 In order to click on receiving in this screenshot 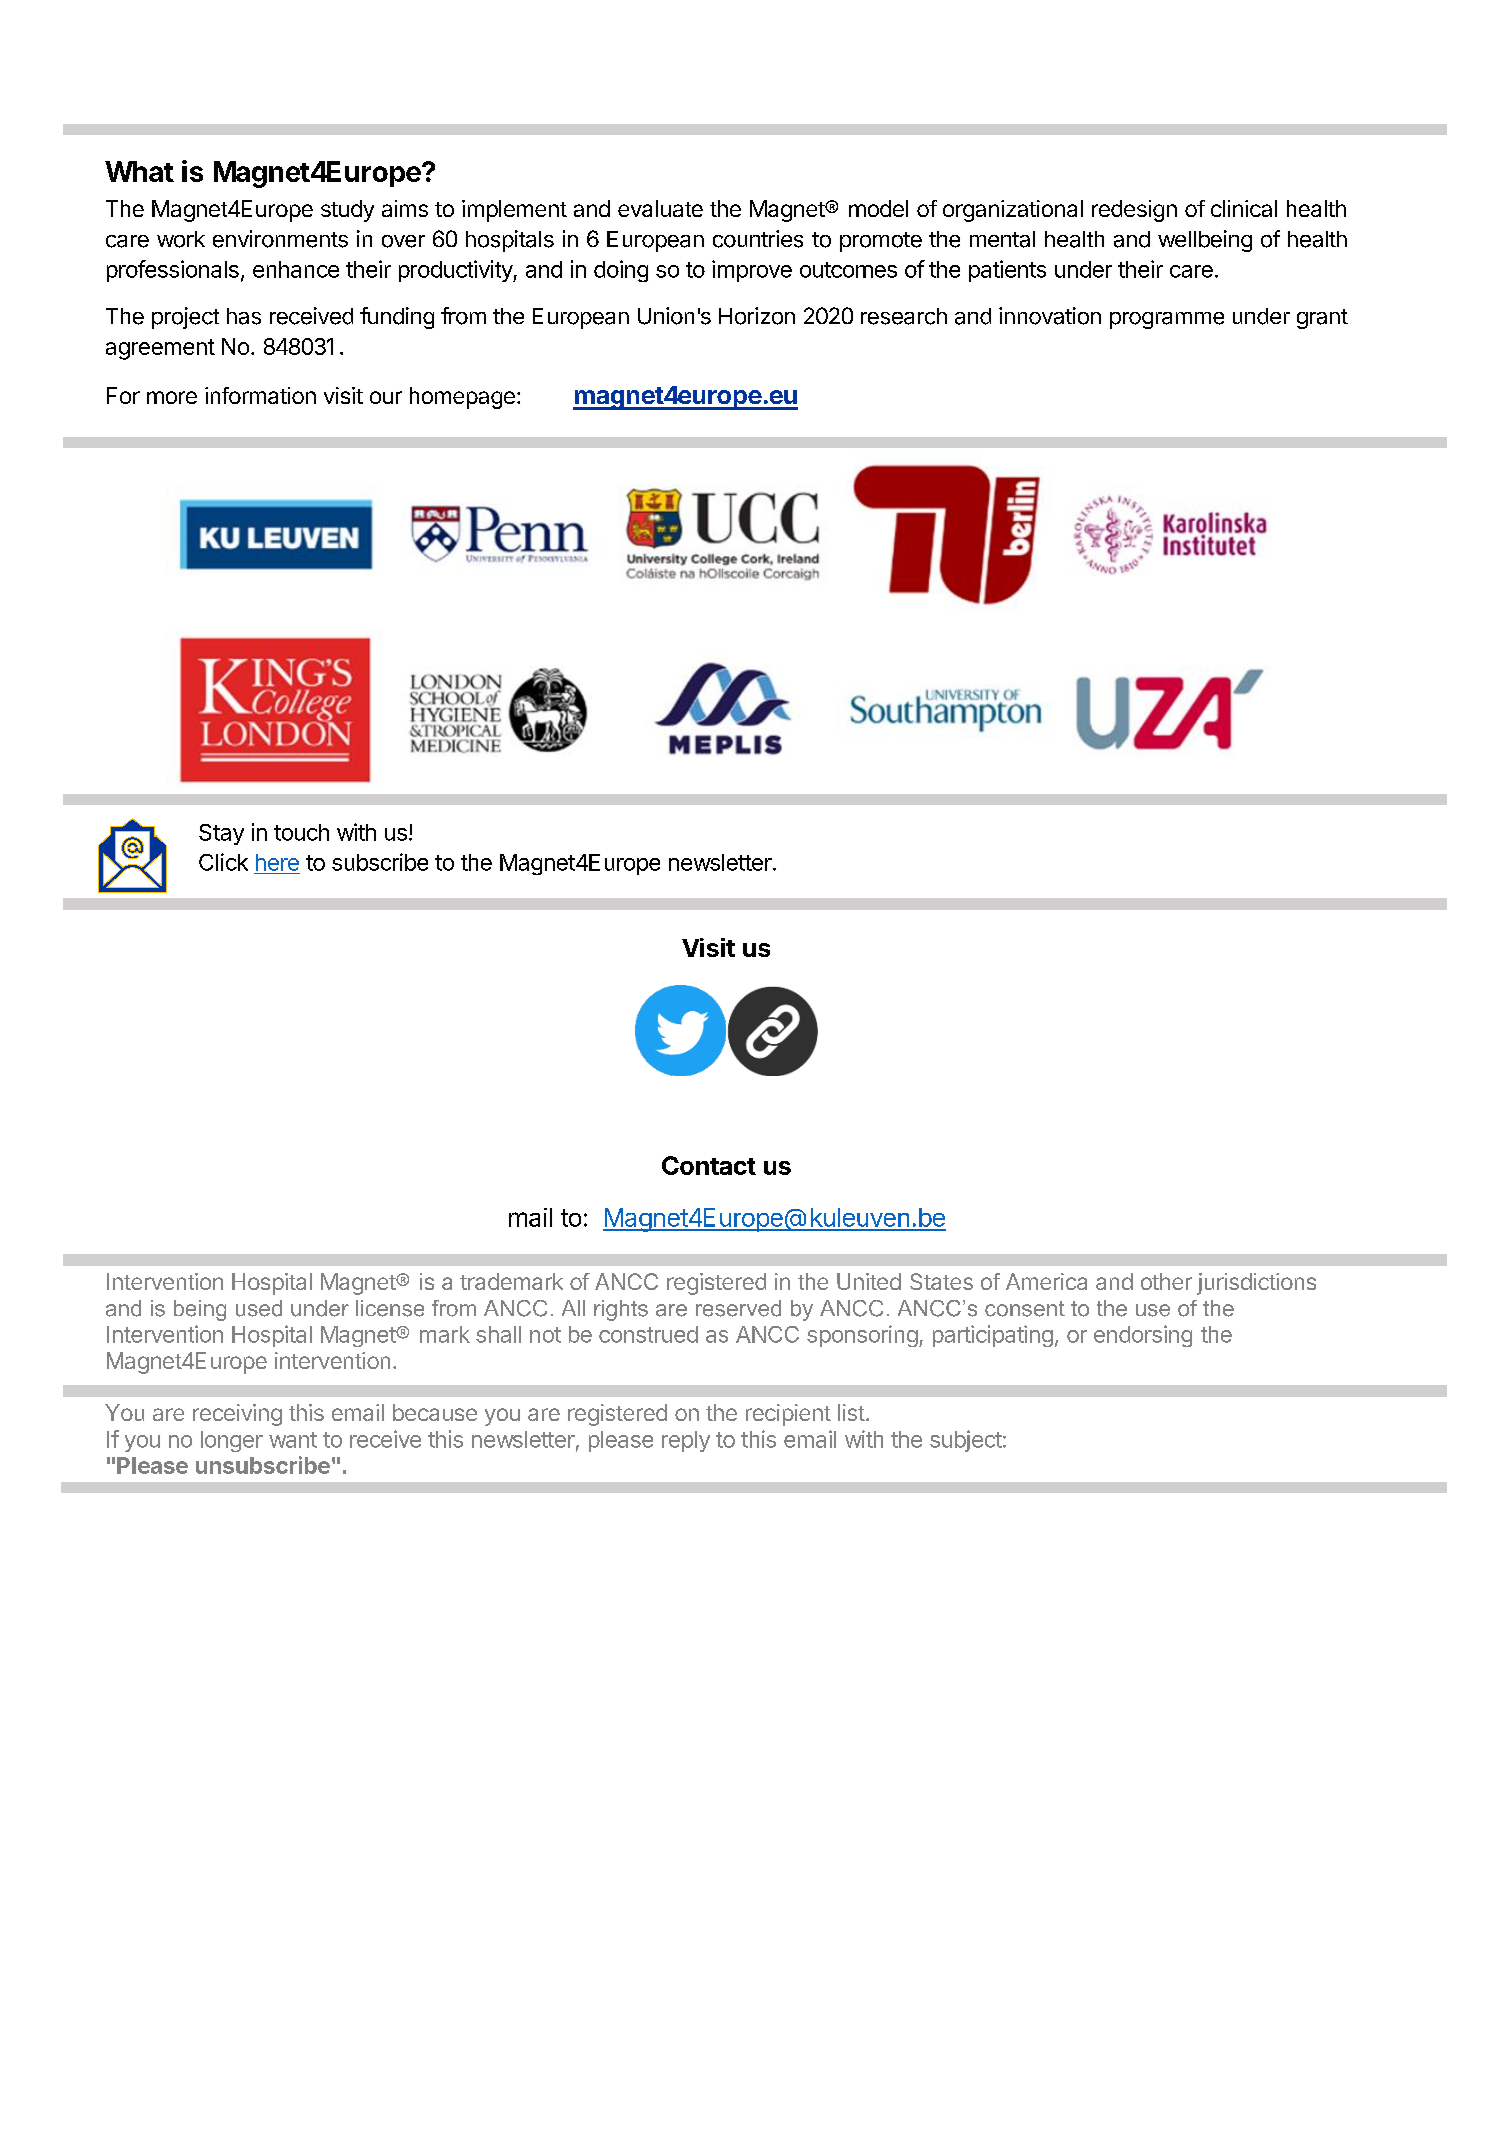, I will do `click(237, 1415)`.
